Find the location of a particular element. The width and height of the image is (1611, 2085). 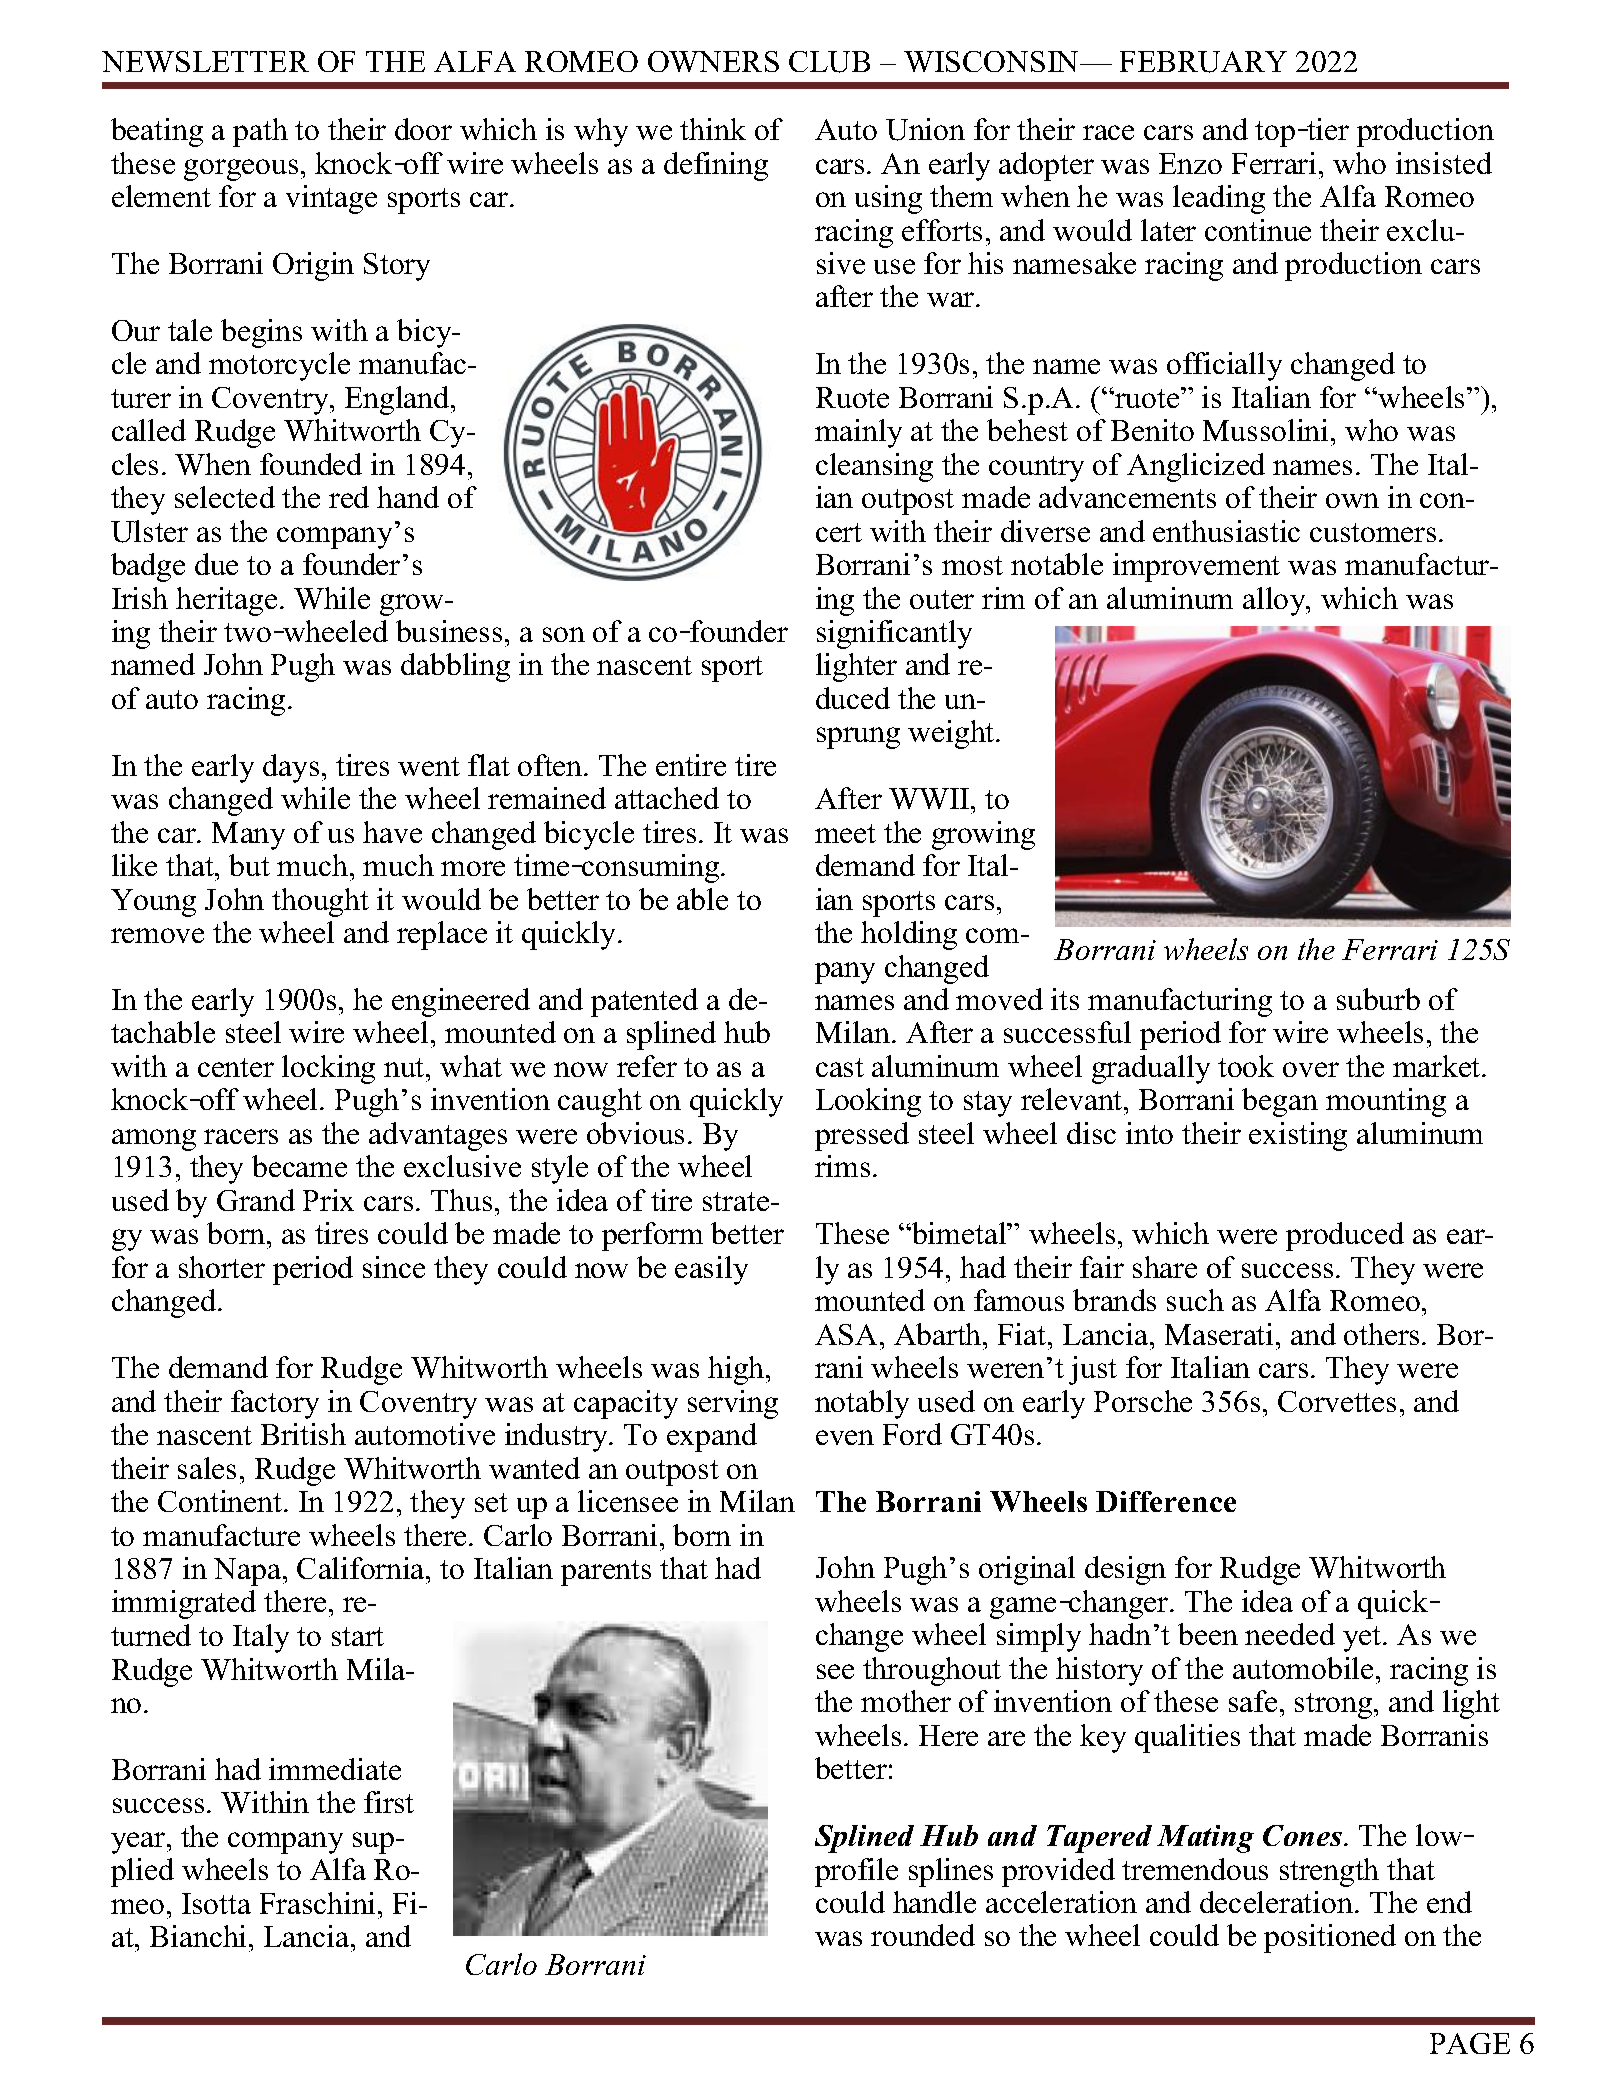

path is located at coordinates (260, 132).
